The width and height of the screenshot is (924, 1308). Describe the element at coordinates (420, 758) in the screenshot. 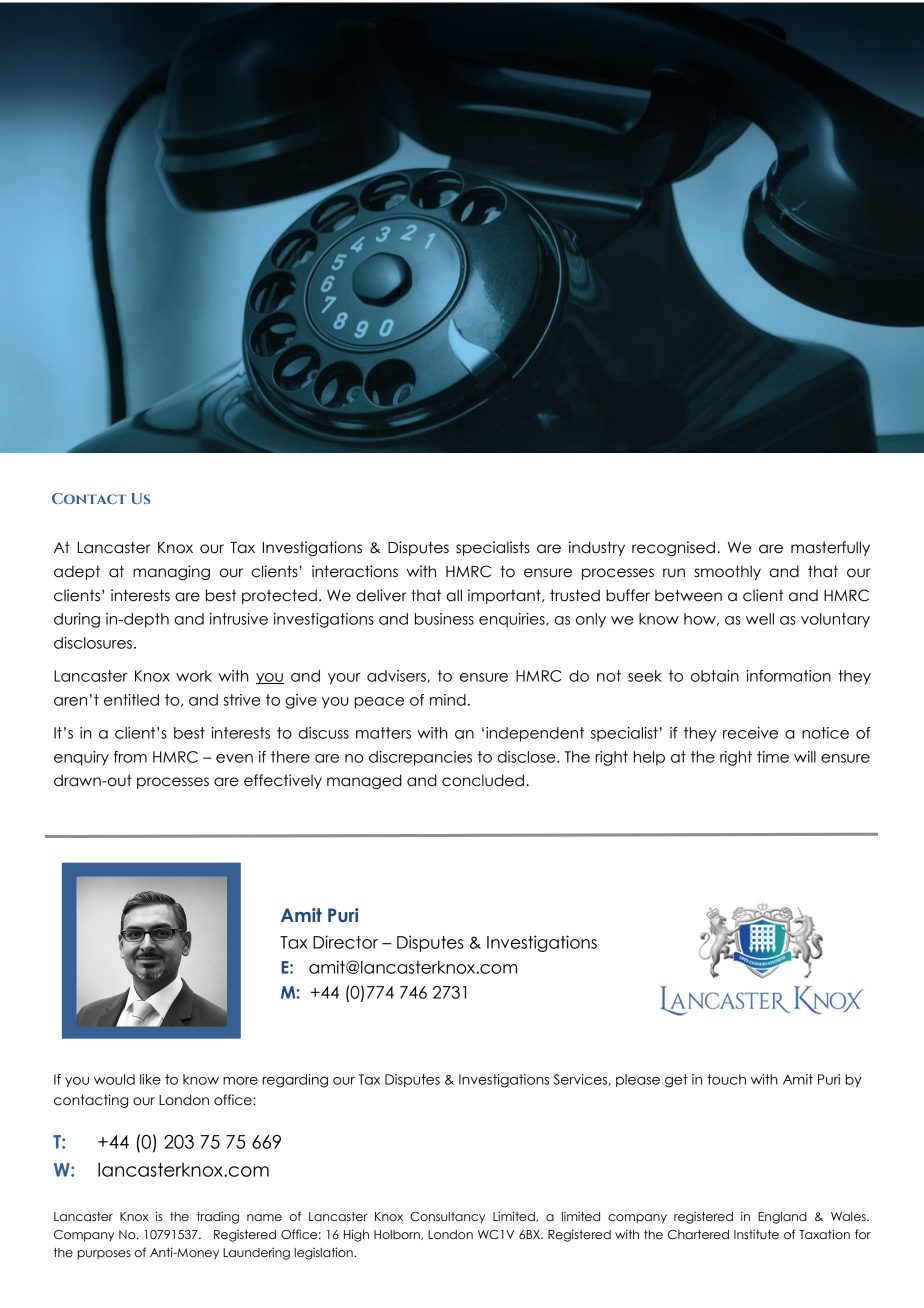

I see `discrepancies` at that location.
